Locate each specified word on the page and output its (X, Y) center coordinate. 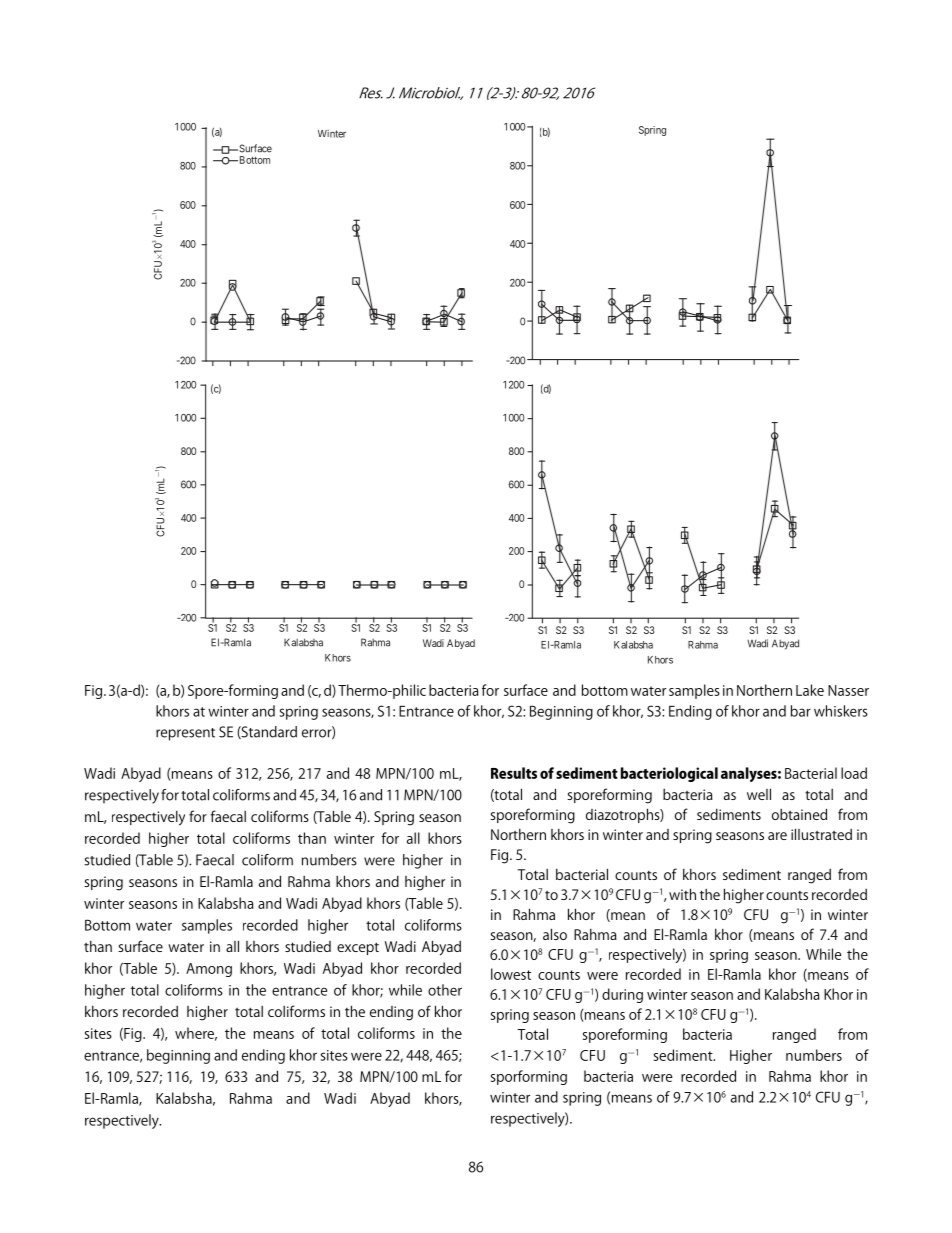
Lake (810, 690)
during (622, 995)
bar (801, 711)
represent (185, 734)
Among (209, 970)
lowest (511, 974)
